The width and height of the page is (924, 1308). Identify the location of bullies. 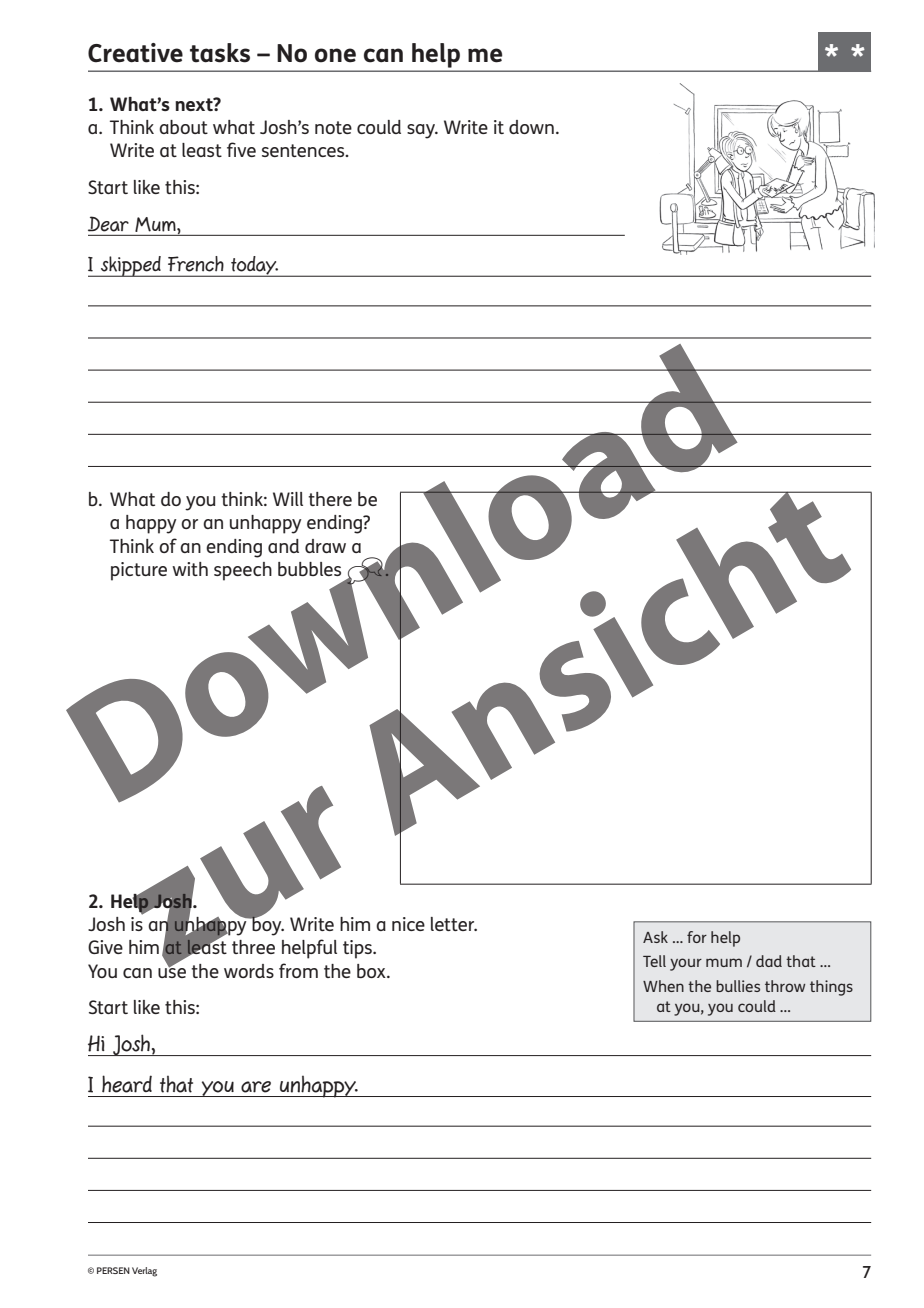
(738, 986).
